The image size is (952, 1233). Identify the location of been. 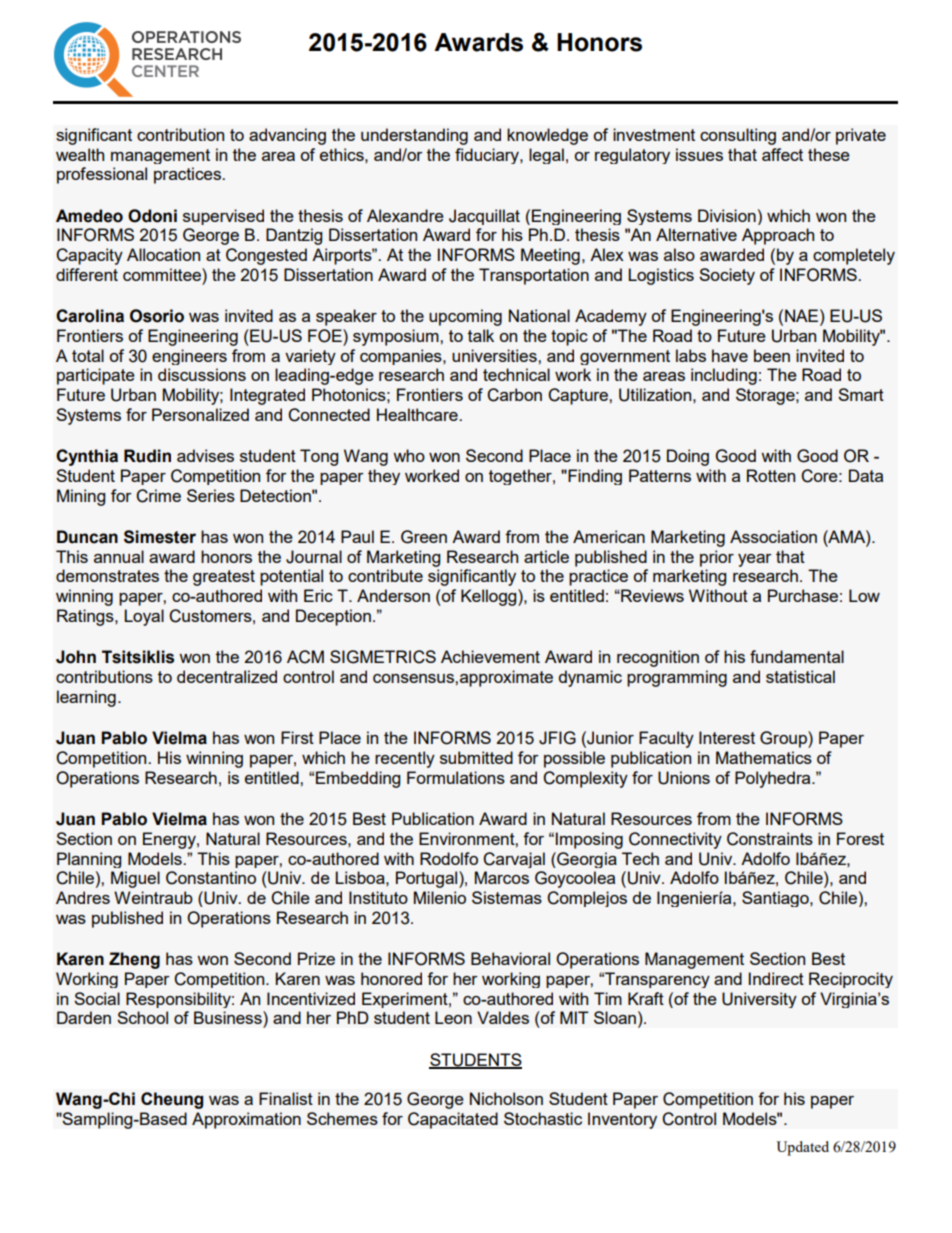
(772, 355).
